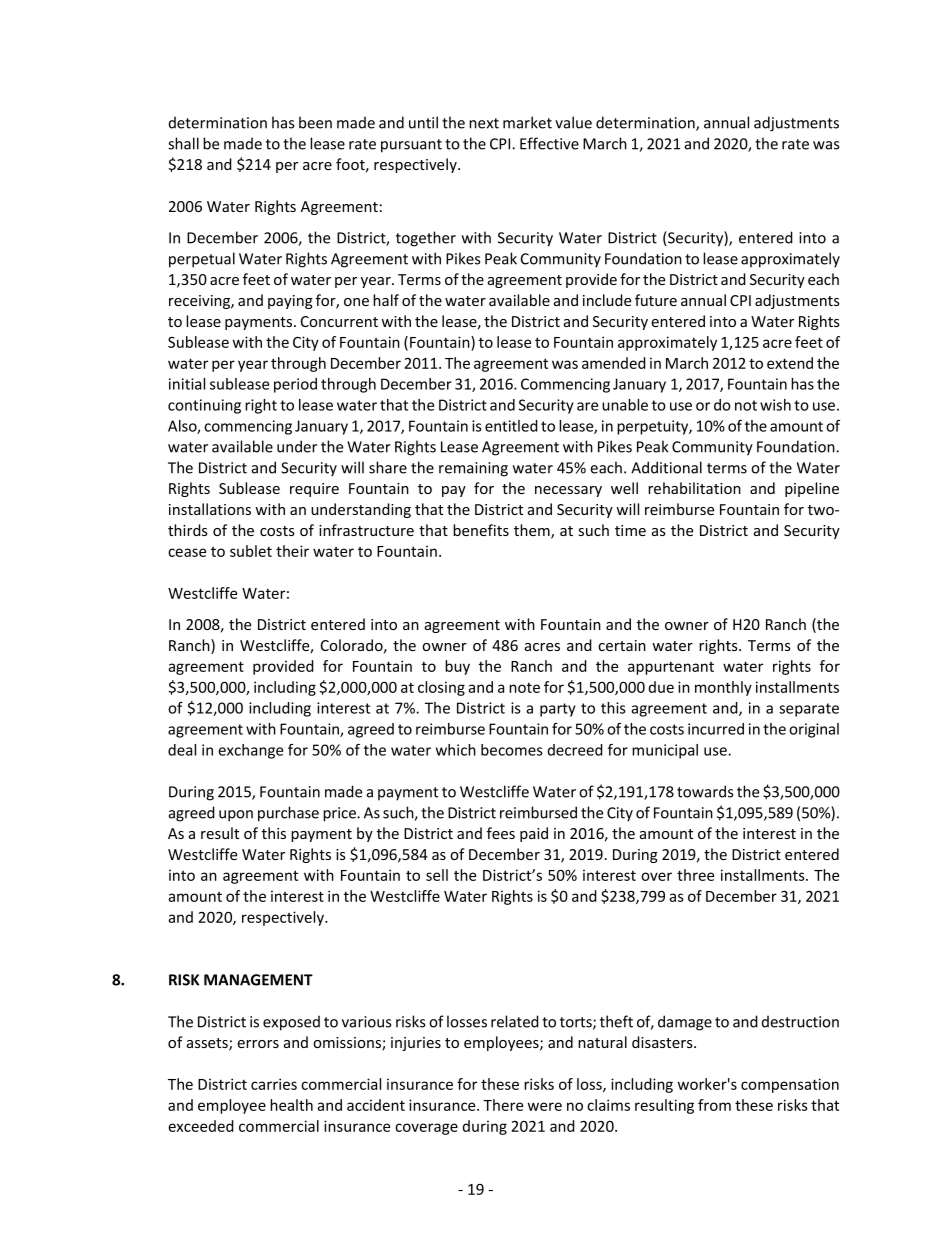  Describe the element at coordinates (573, 122) in the document. I see `value` at that location.
